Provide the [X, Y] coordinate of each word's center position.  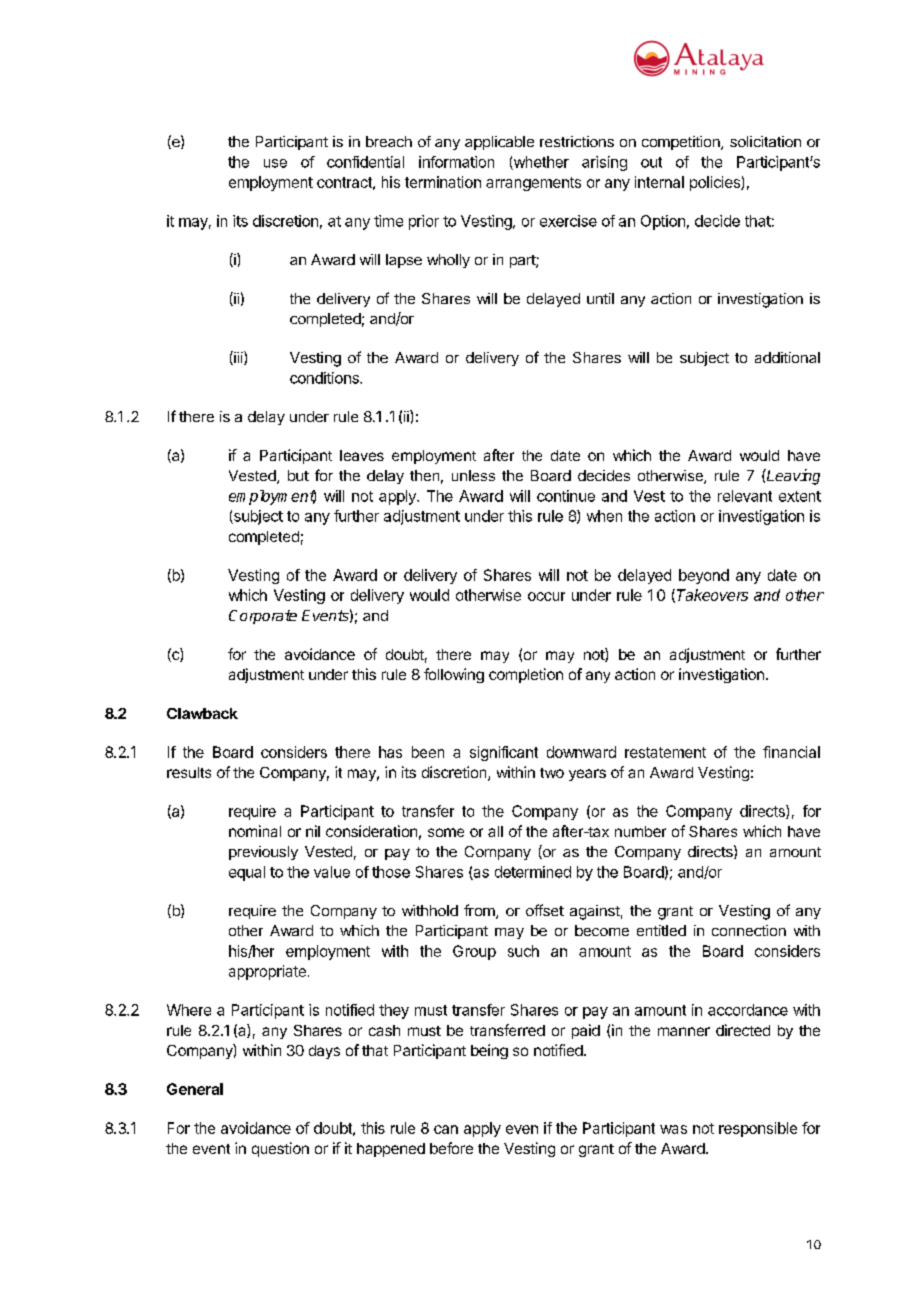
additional [787, 357]
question [280, 1149]
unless [473, 475]
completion [526, 675]
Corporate [263, 617]
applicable [499, 143]
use [275, 163]
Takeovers [712, 595]
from [480, 911]
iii [238, 358]
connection [749, 930]
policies [716, 183]
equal [247, 873]
